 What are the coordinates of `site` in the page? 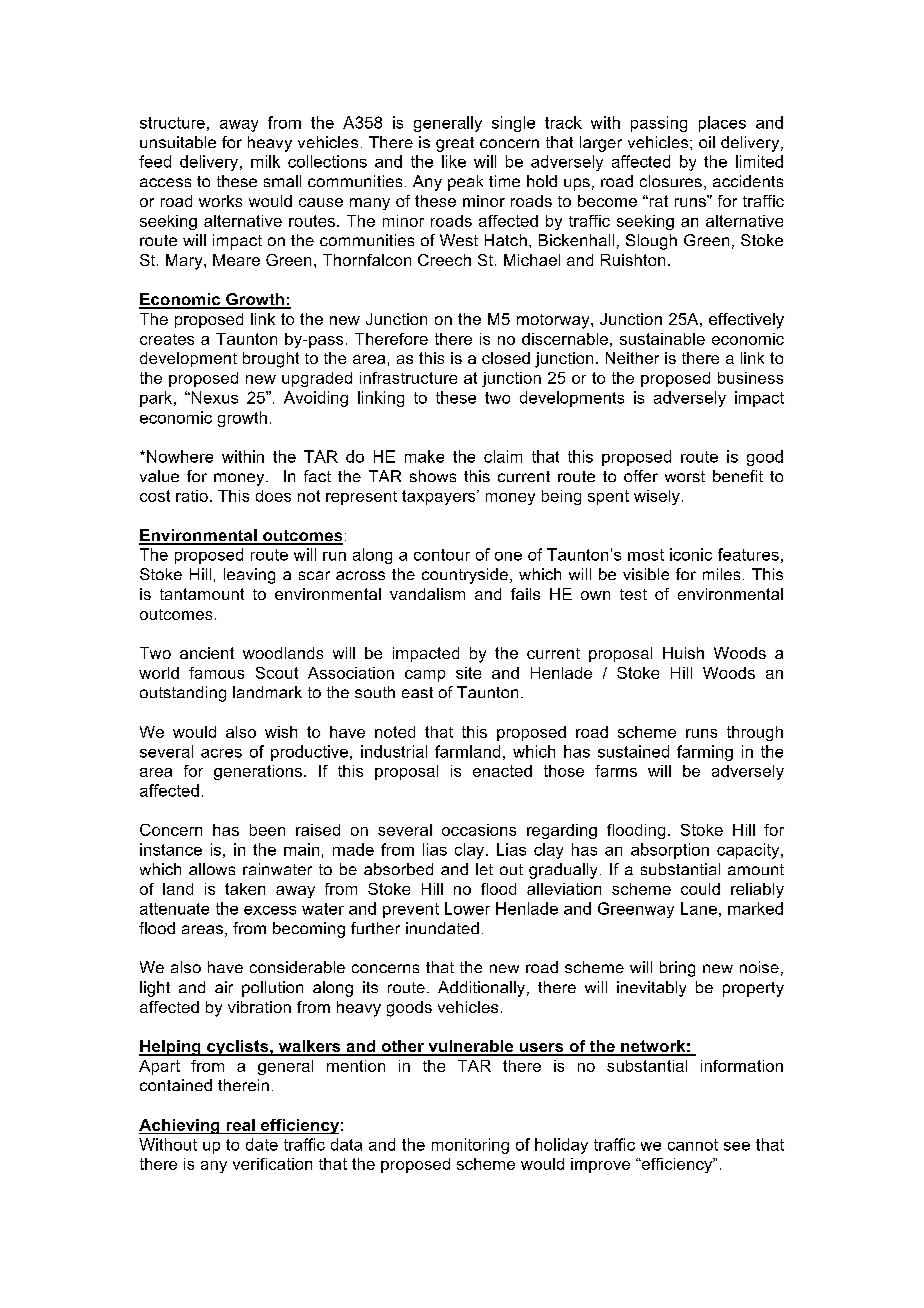 It's located at (468, 673).
